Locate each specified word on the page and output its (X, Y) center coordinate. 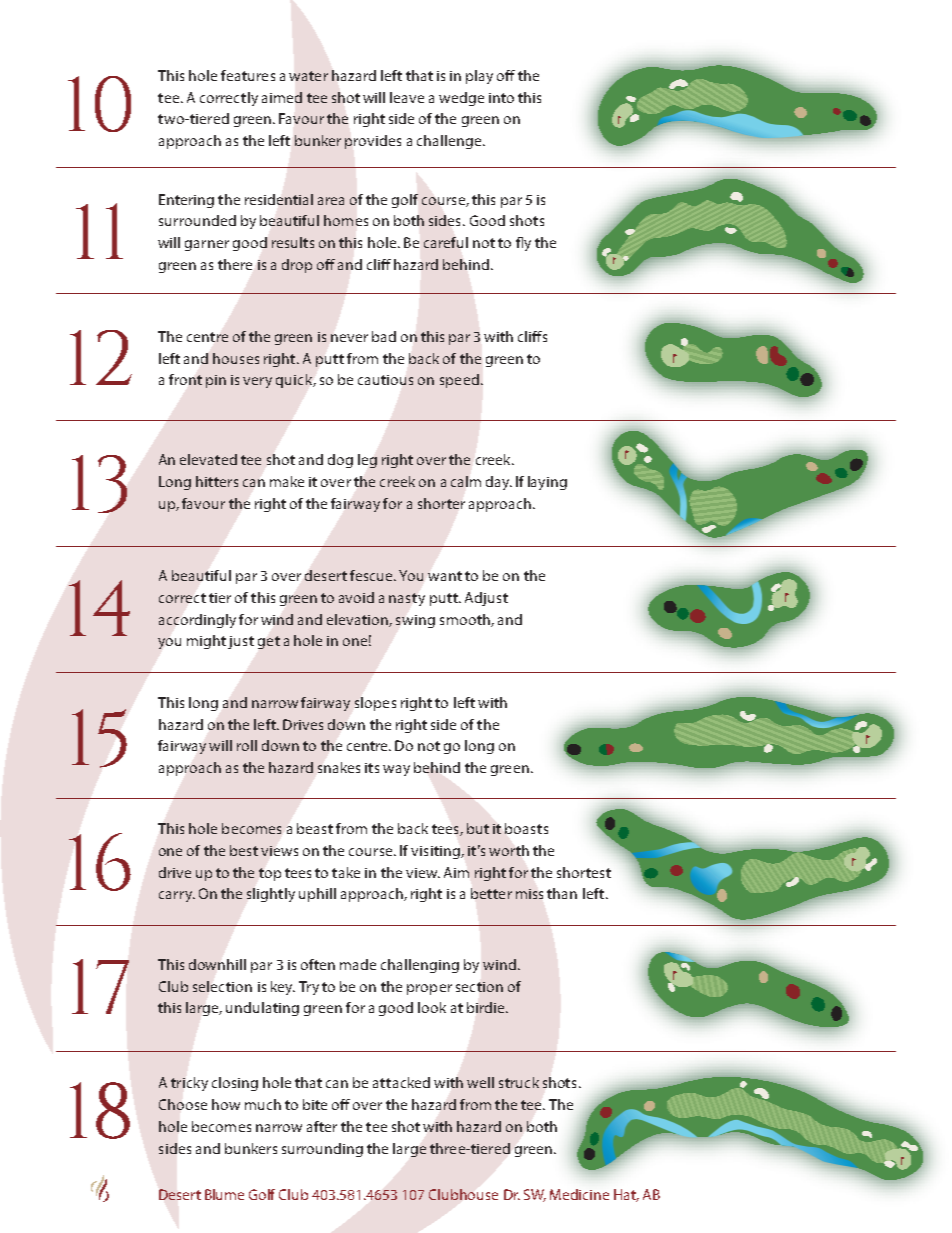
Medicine (579, 1194)
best (244, 850)
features (248, 75)
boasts (526, 828)
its (372, 768)
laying (547, 483)
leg (367, 461)
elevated (208, 459)
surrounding (322, 1150)
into (501, 98)
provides (373, 142)
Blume (224, 1194)
